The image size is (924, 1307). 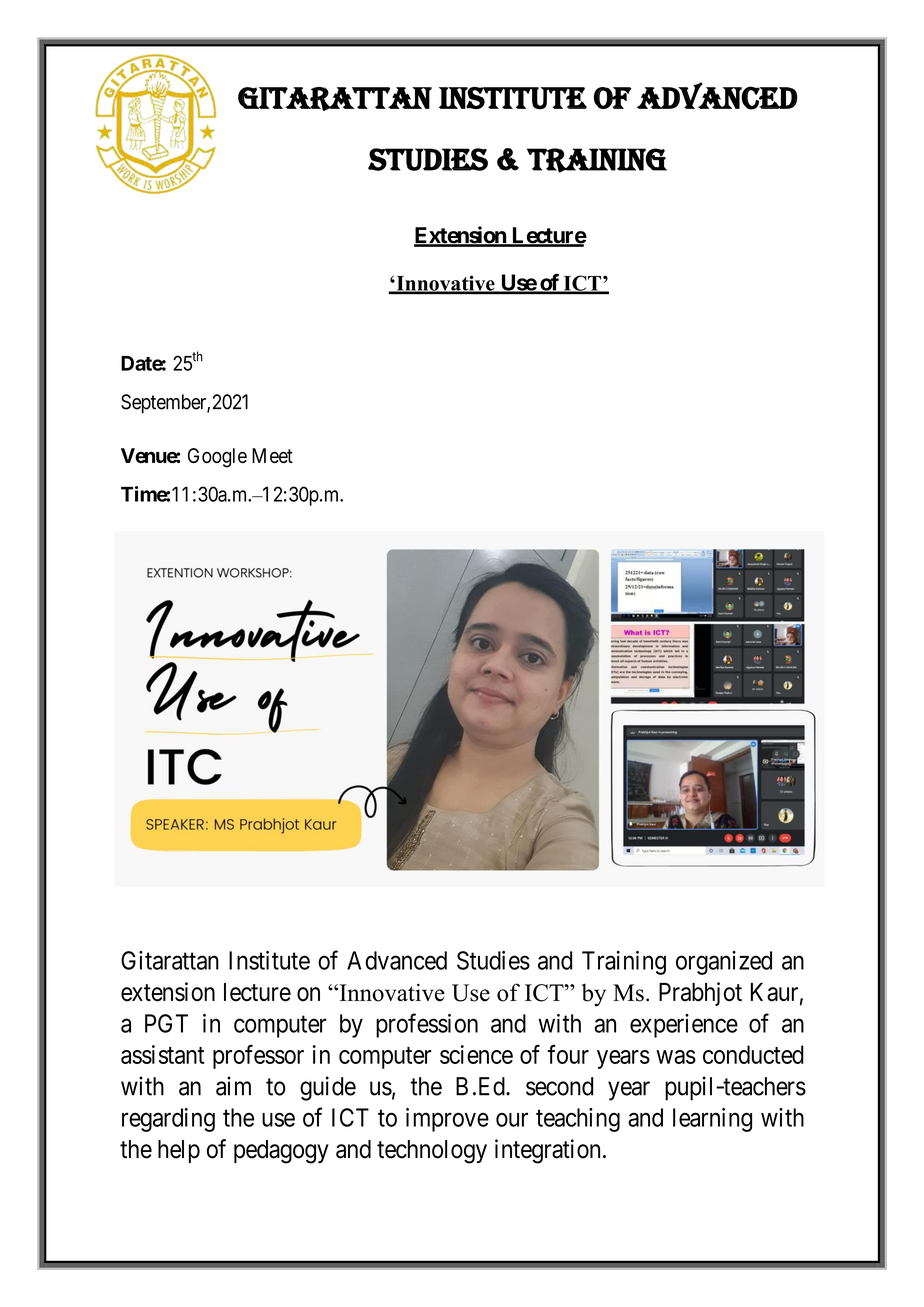 What do you see at coordinates (684, 1026) in the document?
I see `experience` at bounding box center [684, 1026].
